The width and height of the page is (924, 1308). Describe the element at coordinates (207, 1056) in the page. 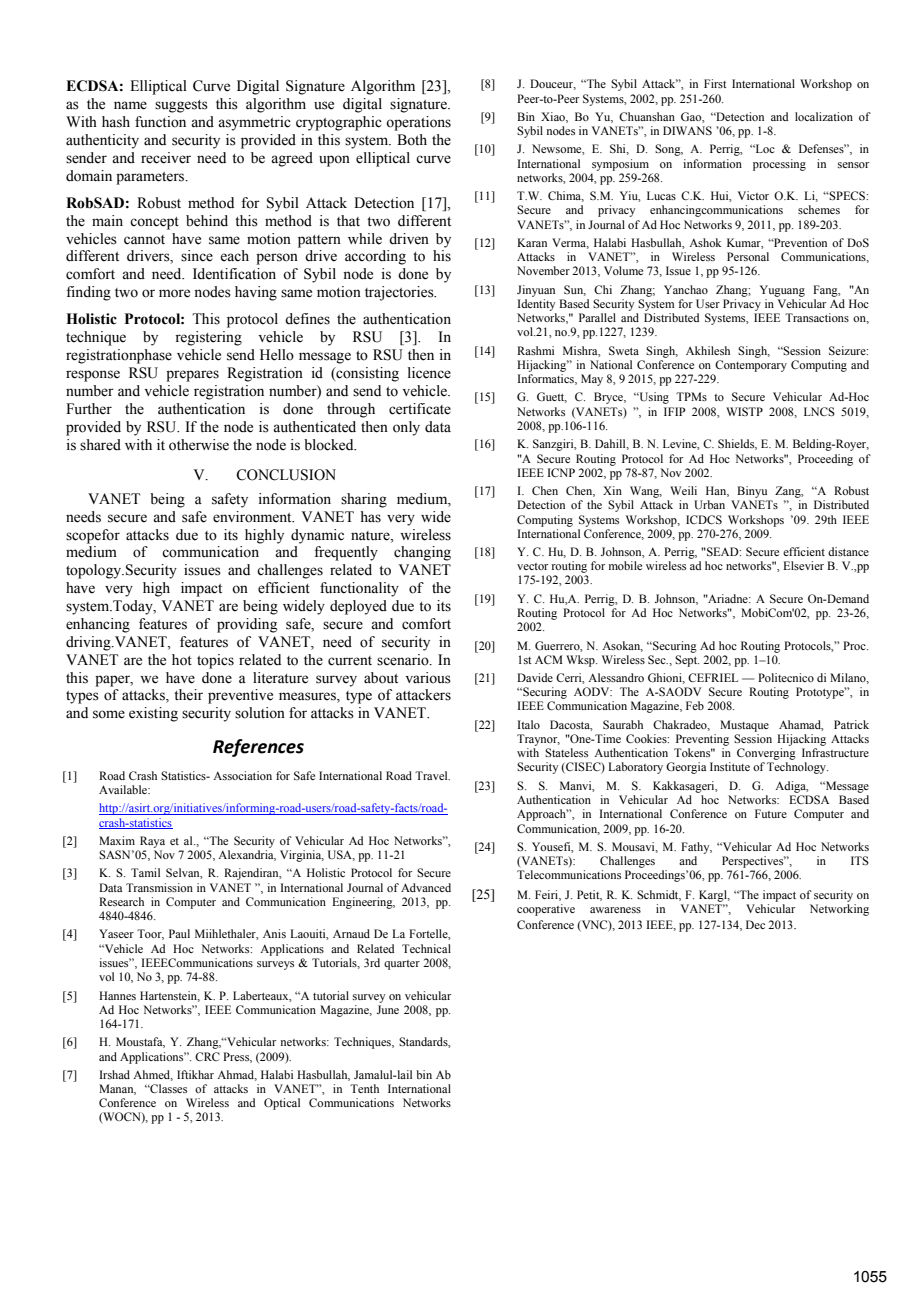

I see `CRC` at that location.
